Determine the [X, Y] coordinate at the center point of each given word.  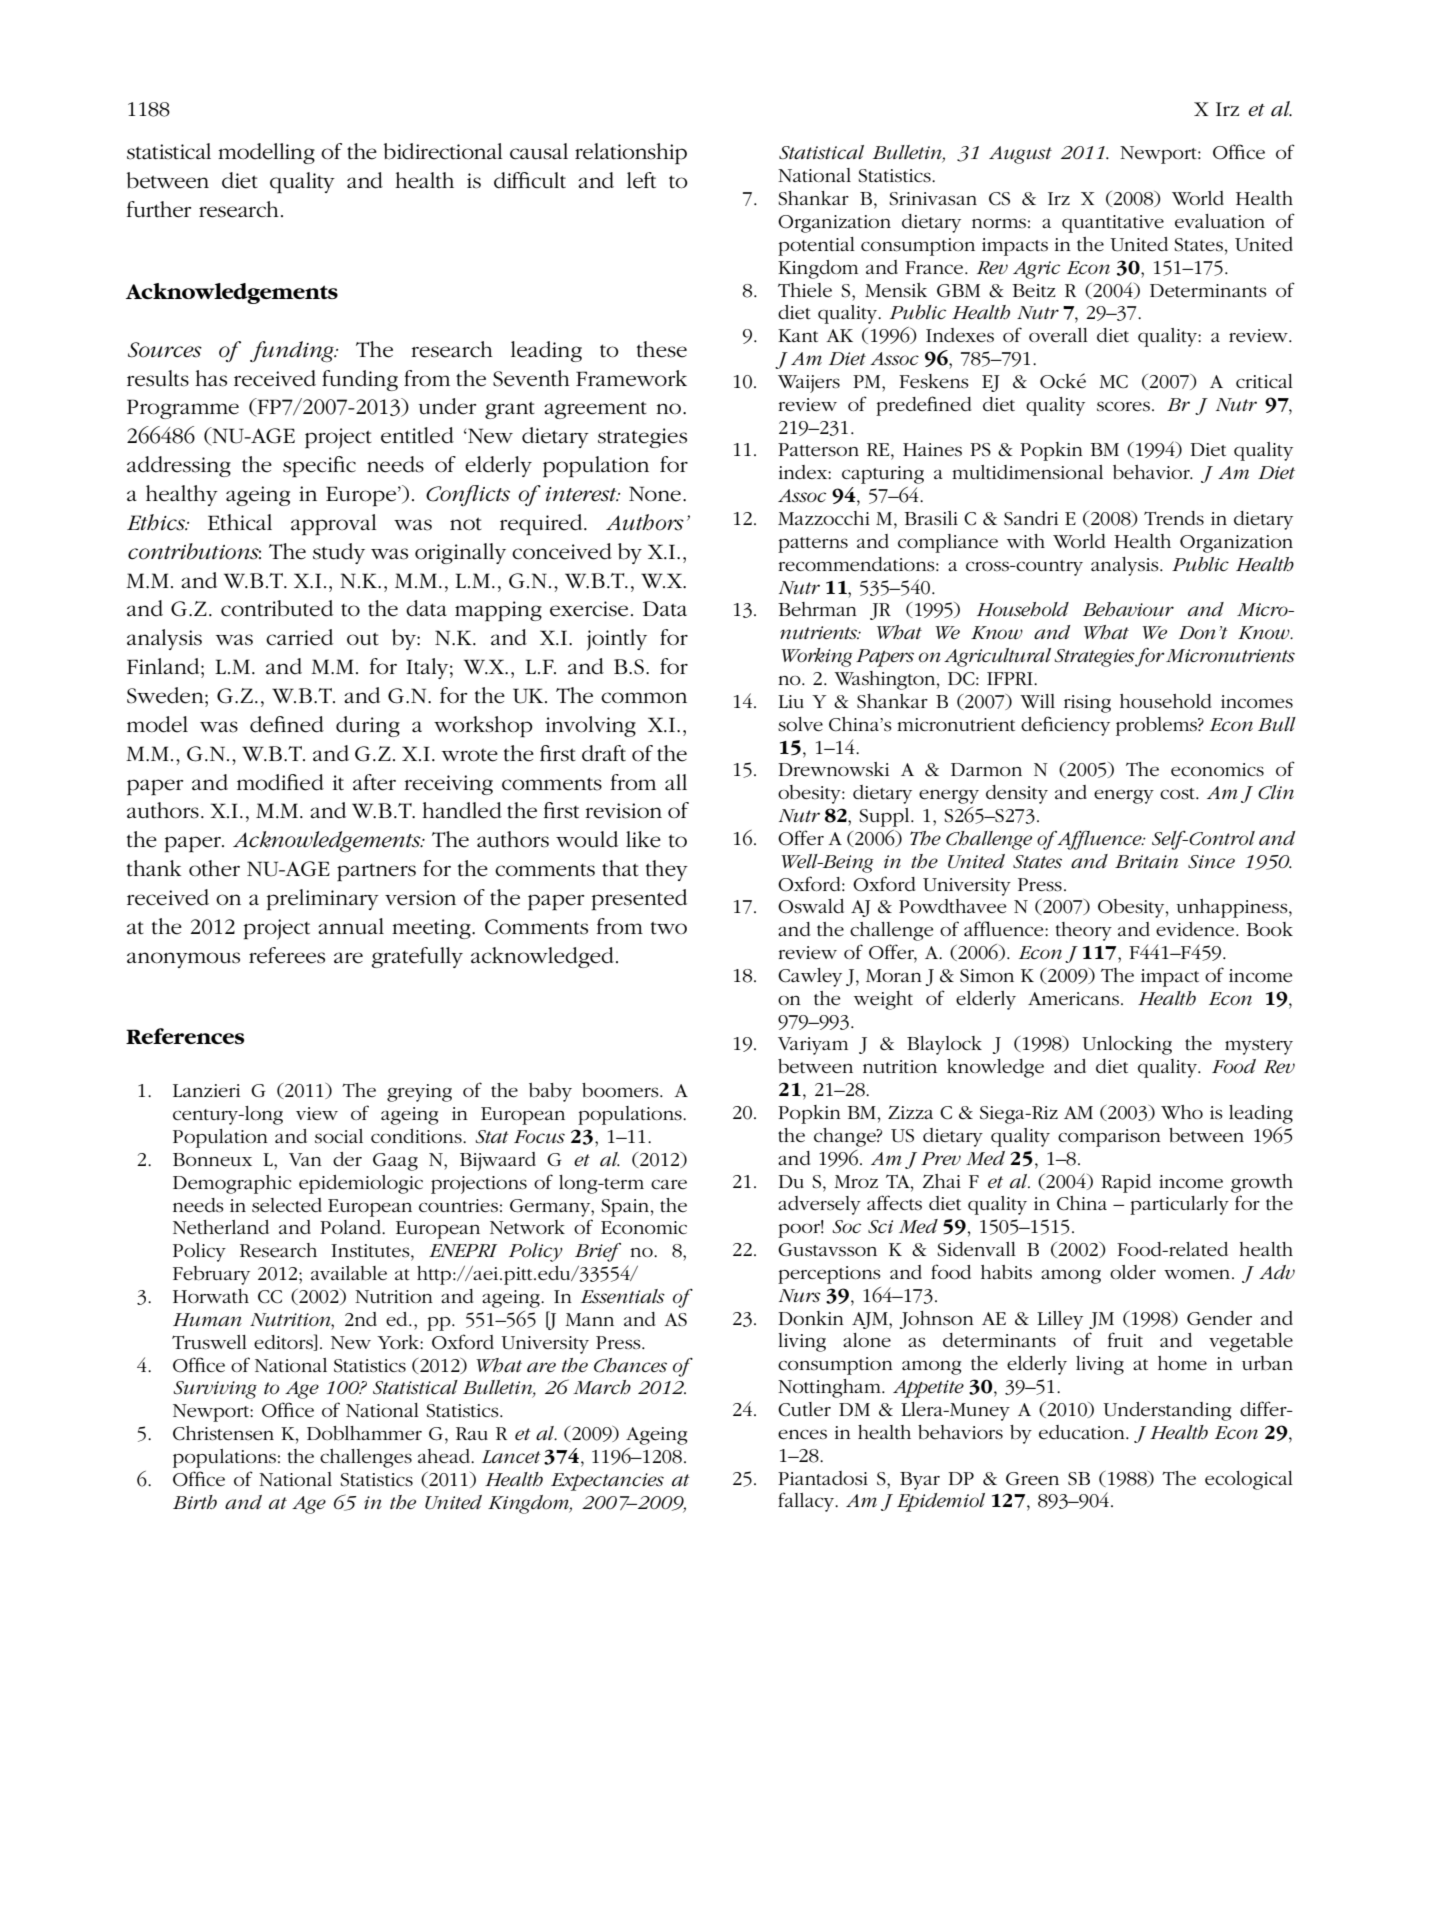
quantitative [1113, 224]
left [641, 180]
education [1083, 1432]
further [159, 209]
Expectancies [607, 1482]
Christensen [223, 1433]
